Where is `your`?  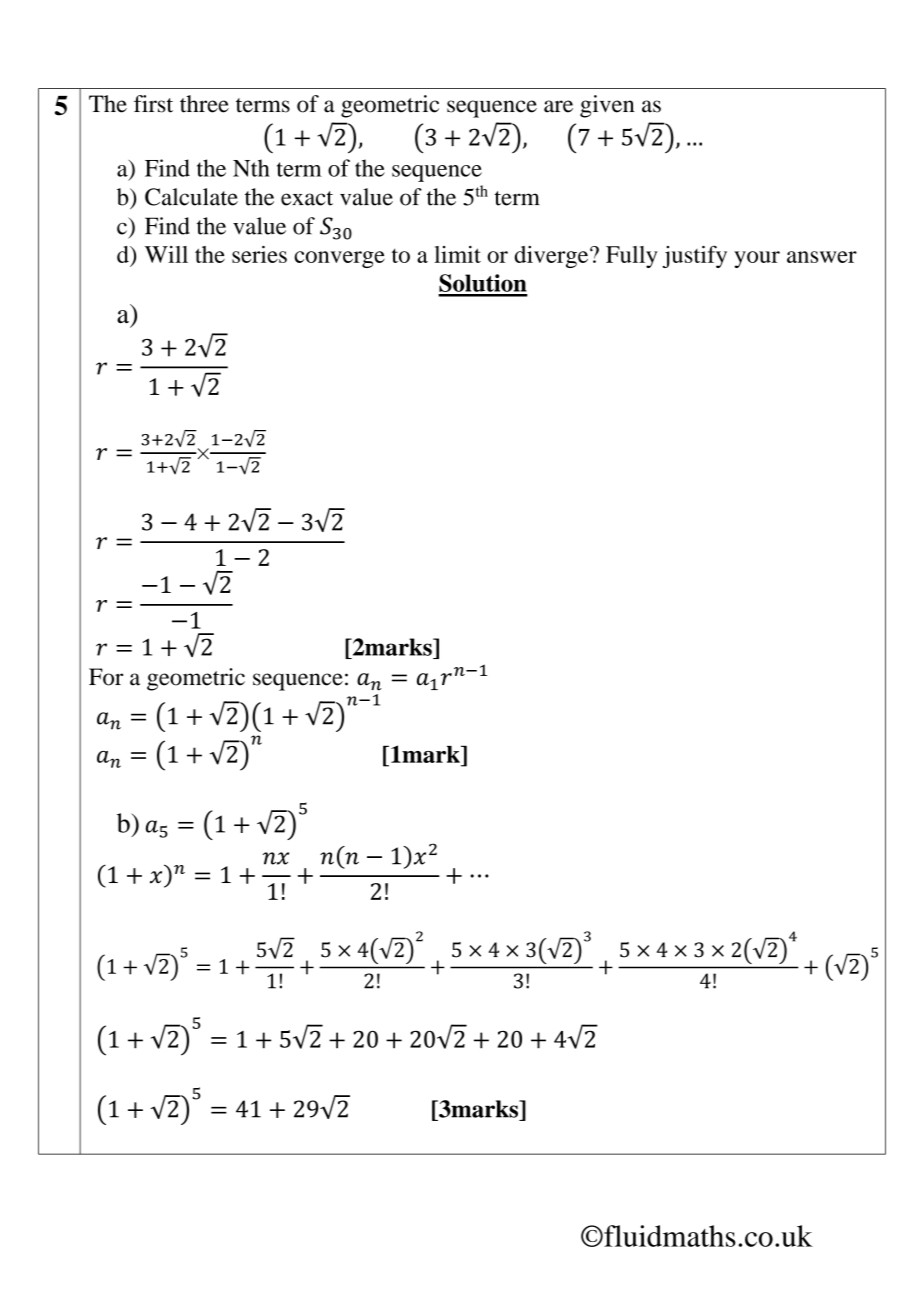 your is located at coordinates (757, 259).
